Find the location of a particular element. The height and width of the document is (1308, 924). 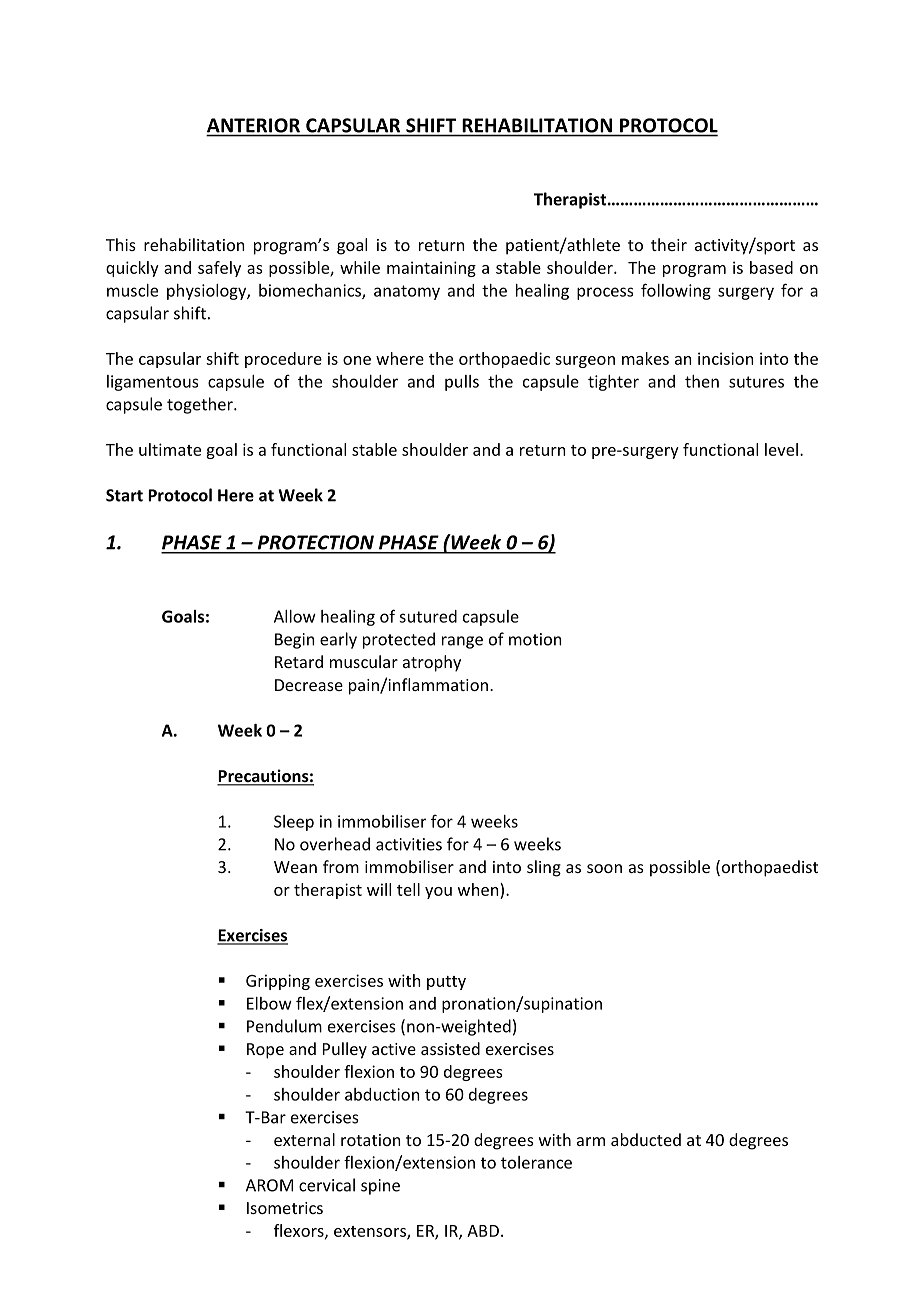

maintaining is located at coordinates (431, 269).
